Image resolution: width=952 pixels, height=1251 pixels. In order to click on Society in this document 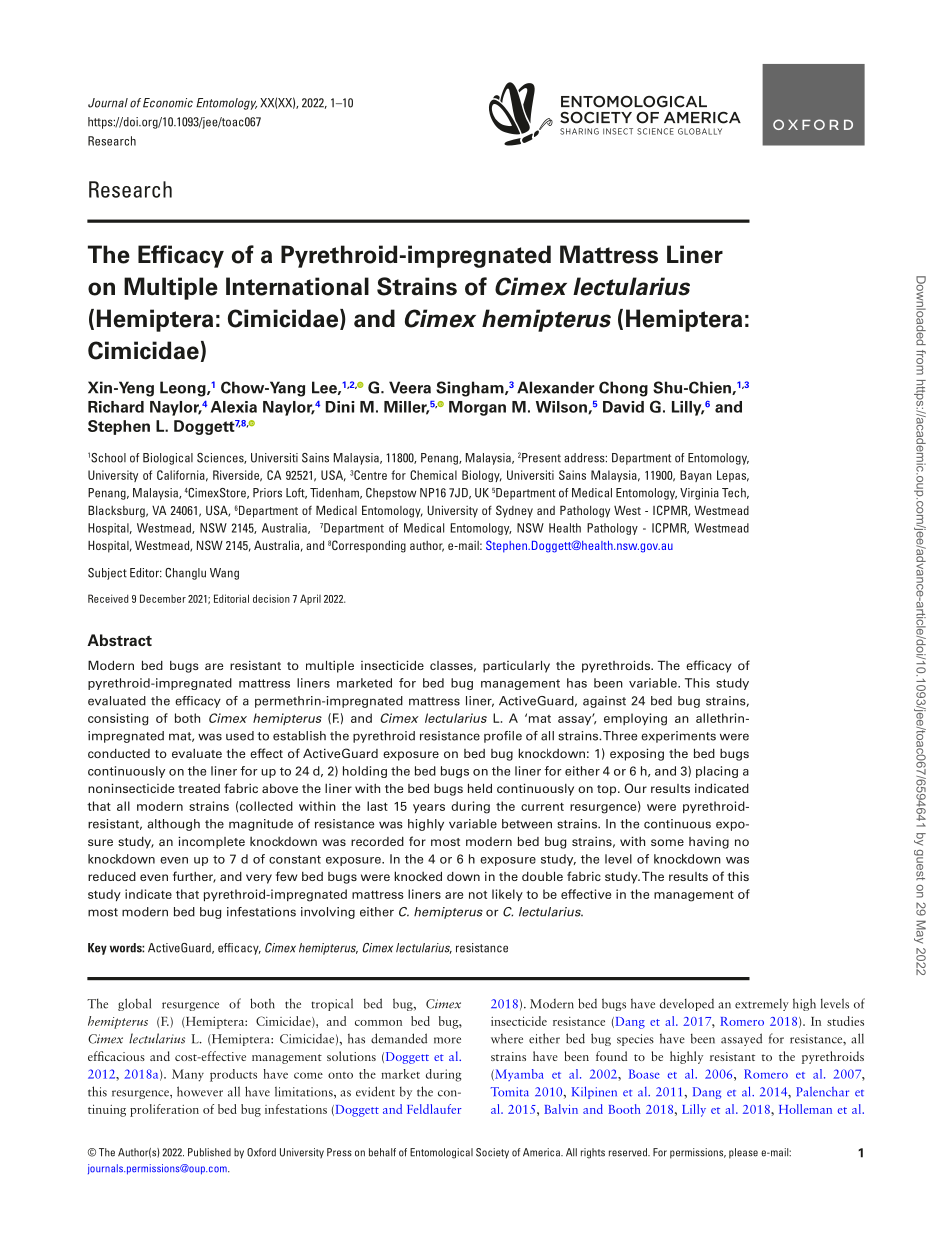, I will do `click(492, 1153)`.
